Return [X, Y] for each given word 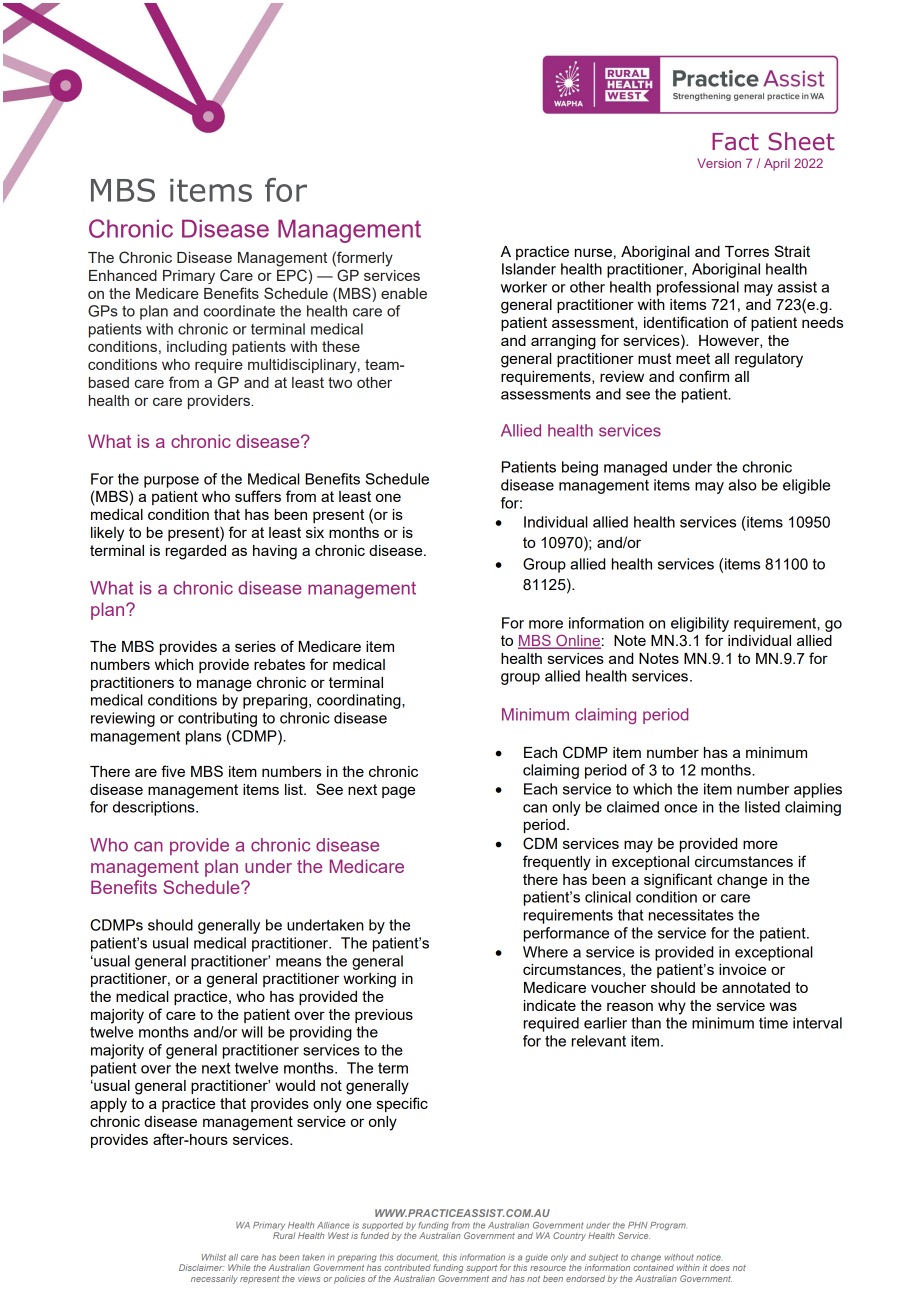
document [418, 1257]
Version [719, 163]
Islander [529, 269]
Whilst [214, 1257]
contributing [217, 719]
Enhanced [123, 275]
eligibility [700, 624]
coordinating [360, 701]
